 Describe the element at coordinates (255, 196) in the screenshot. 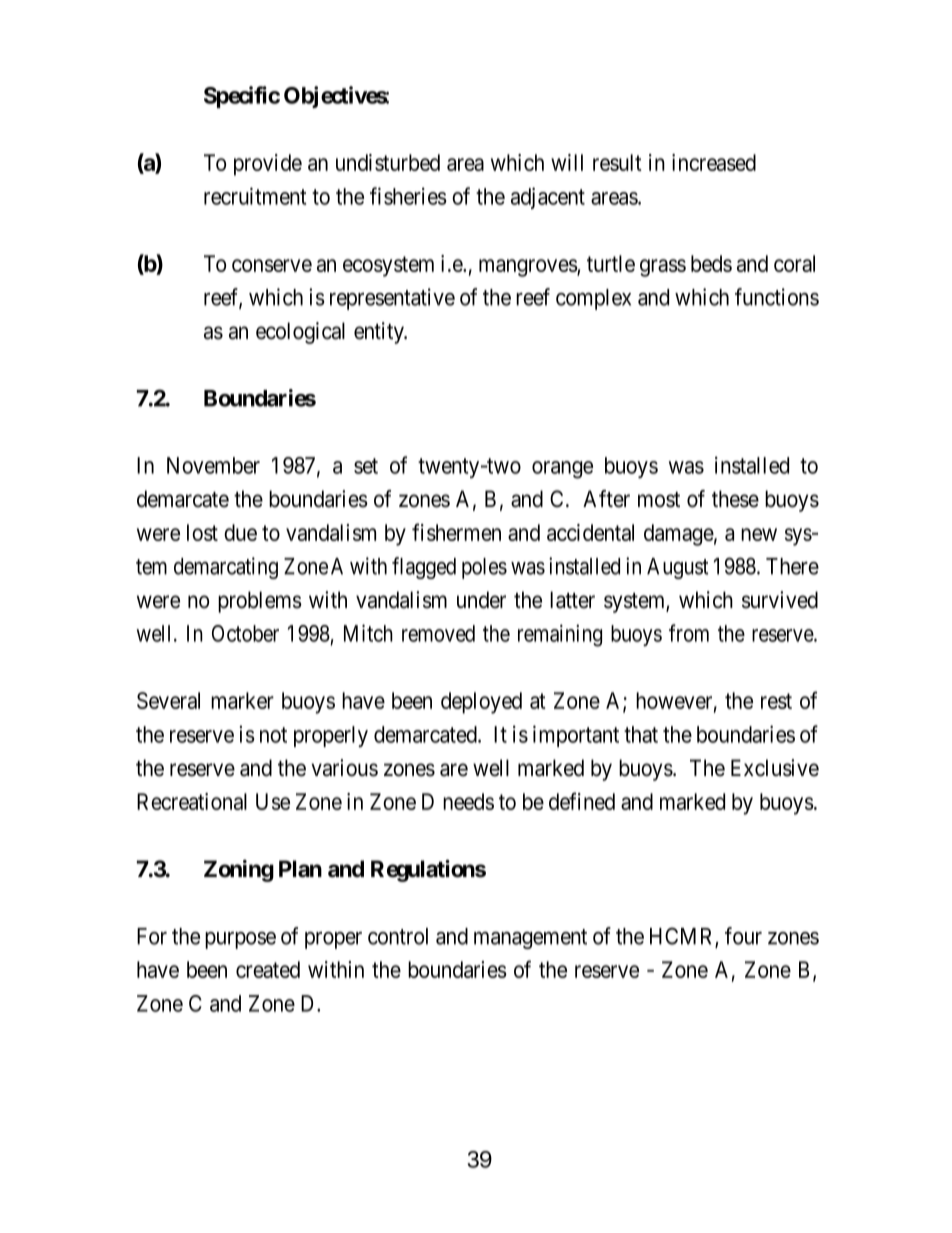

I see `recruitment` at that location.
